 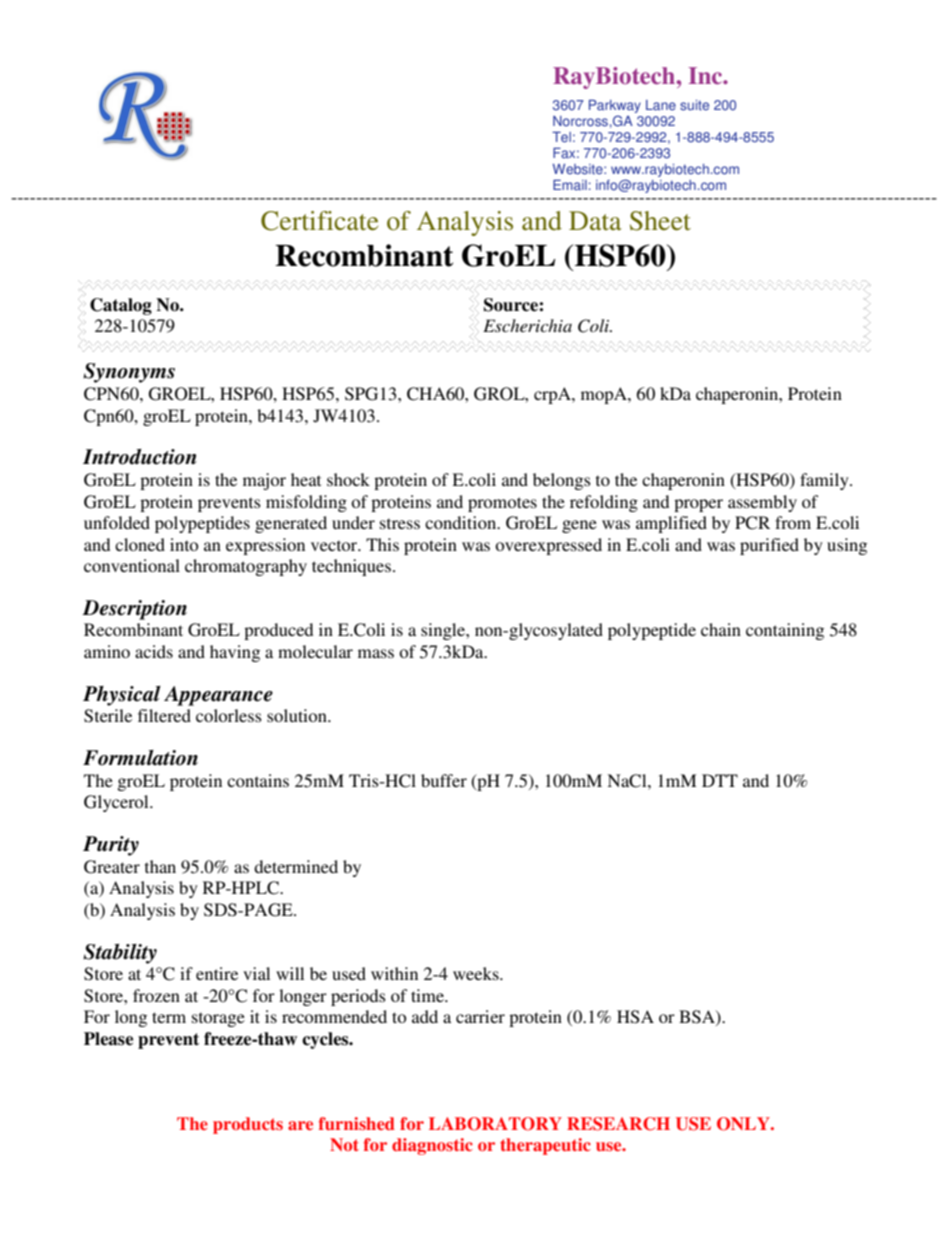 What do you see at coordinates (785, 631) in the screenshot?
I see `containing` at bounding box center [785, 631].
